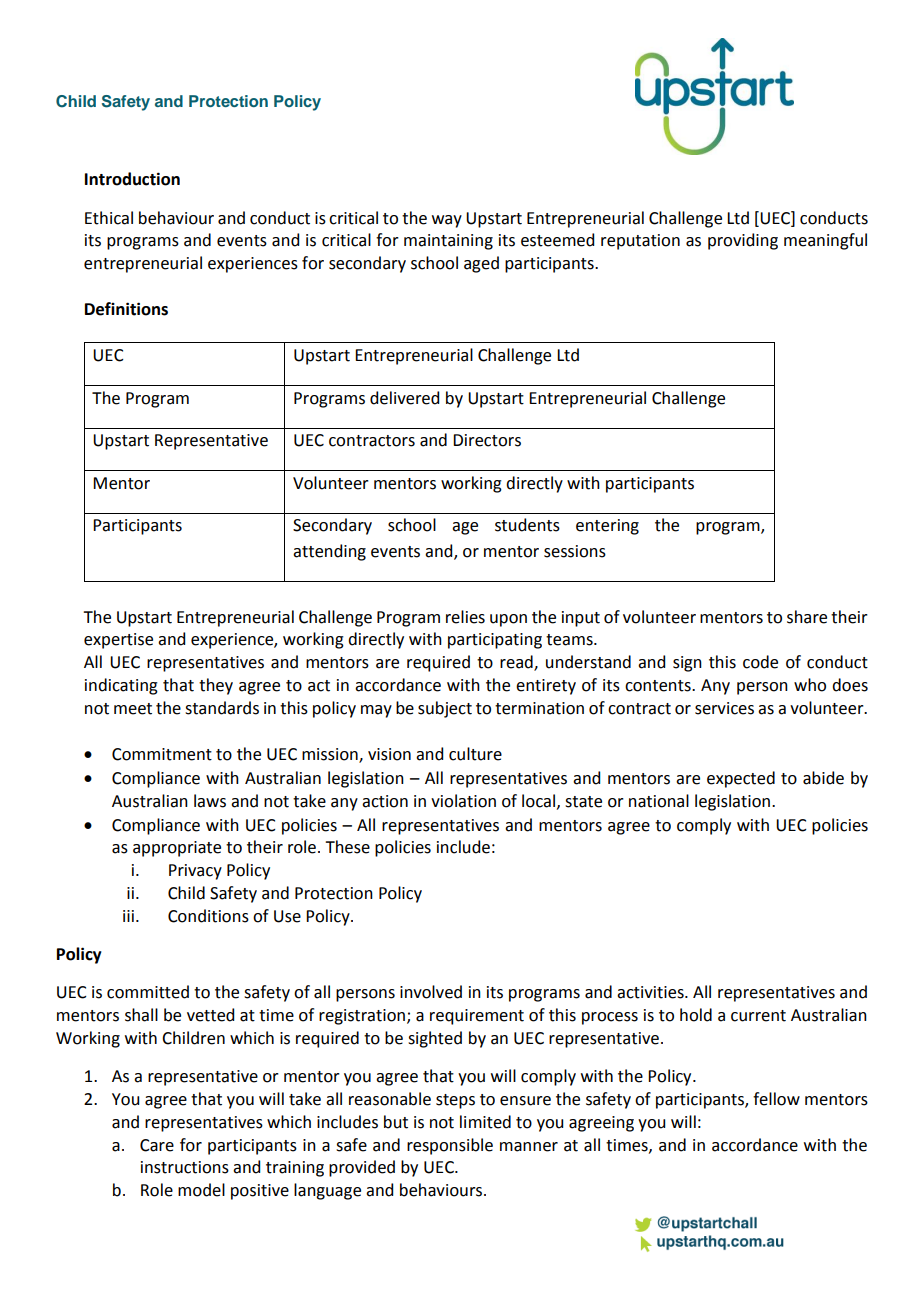 The width and height of the screenshot is (924, 1309). Describe the element at coordinates (445, 709) in the screenshot. I see `subject` at that location.
